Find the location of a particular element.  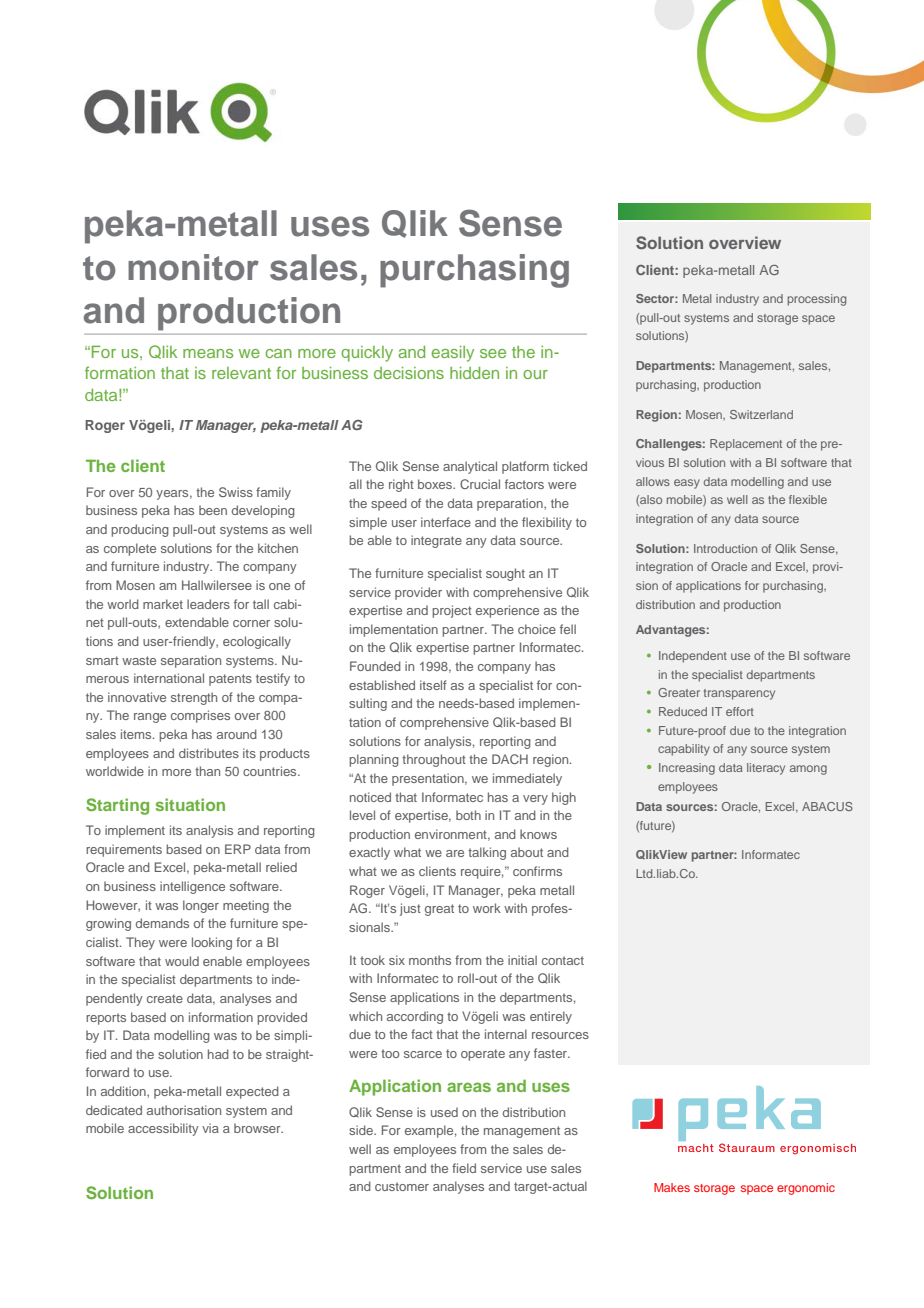

contact is located at coordinates (563, 960).
